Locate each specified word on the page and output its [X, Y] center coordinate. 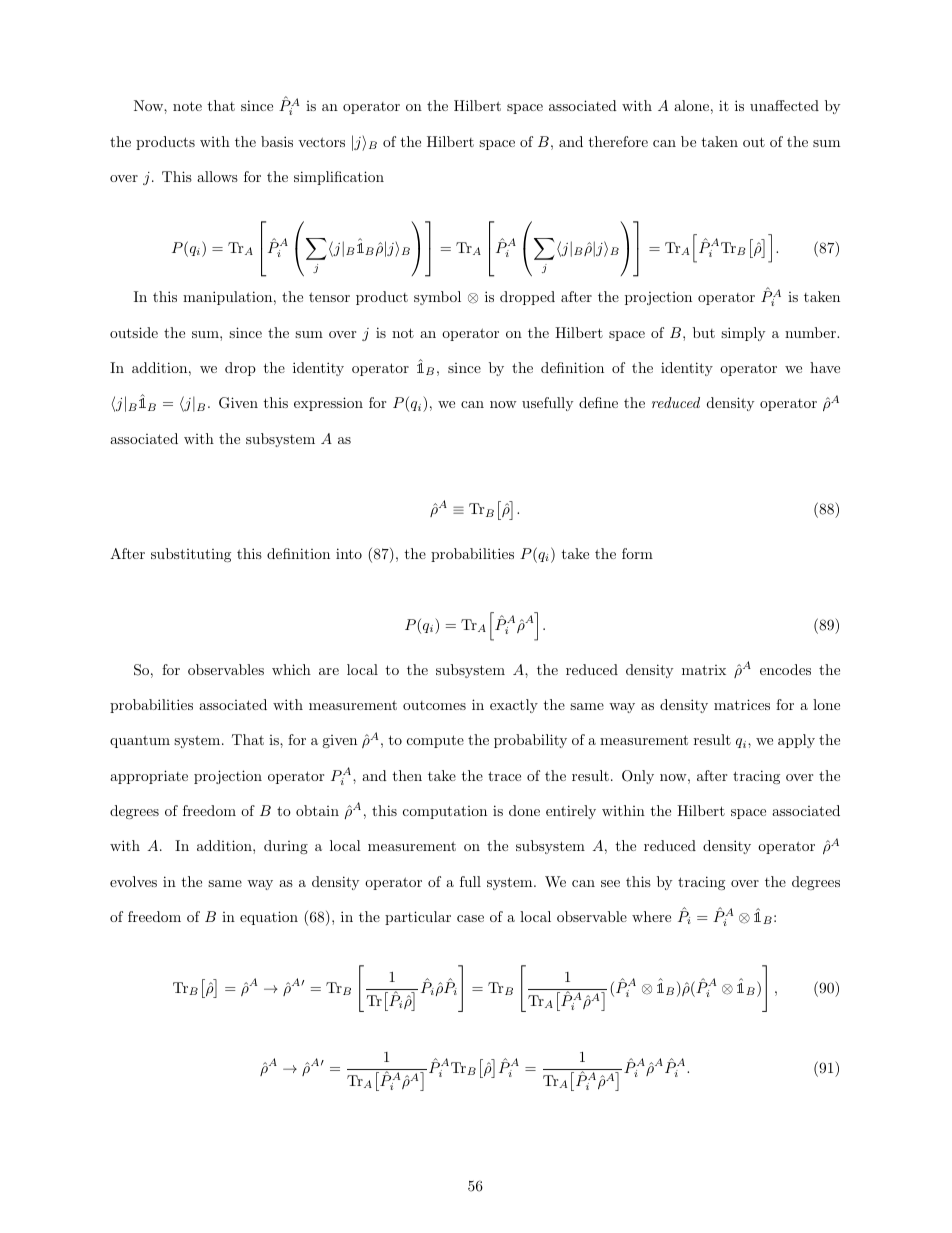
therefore [618, 141]
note [187, 106]
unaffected [784, 105]
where [651, 916]
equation [269, 918]
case [470, 918]
